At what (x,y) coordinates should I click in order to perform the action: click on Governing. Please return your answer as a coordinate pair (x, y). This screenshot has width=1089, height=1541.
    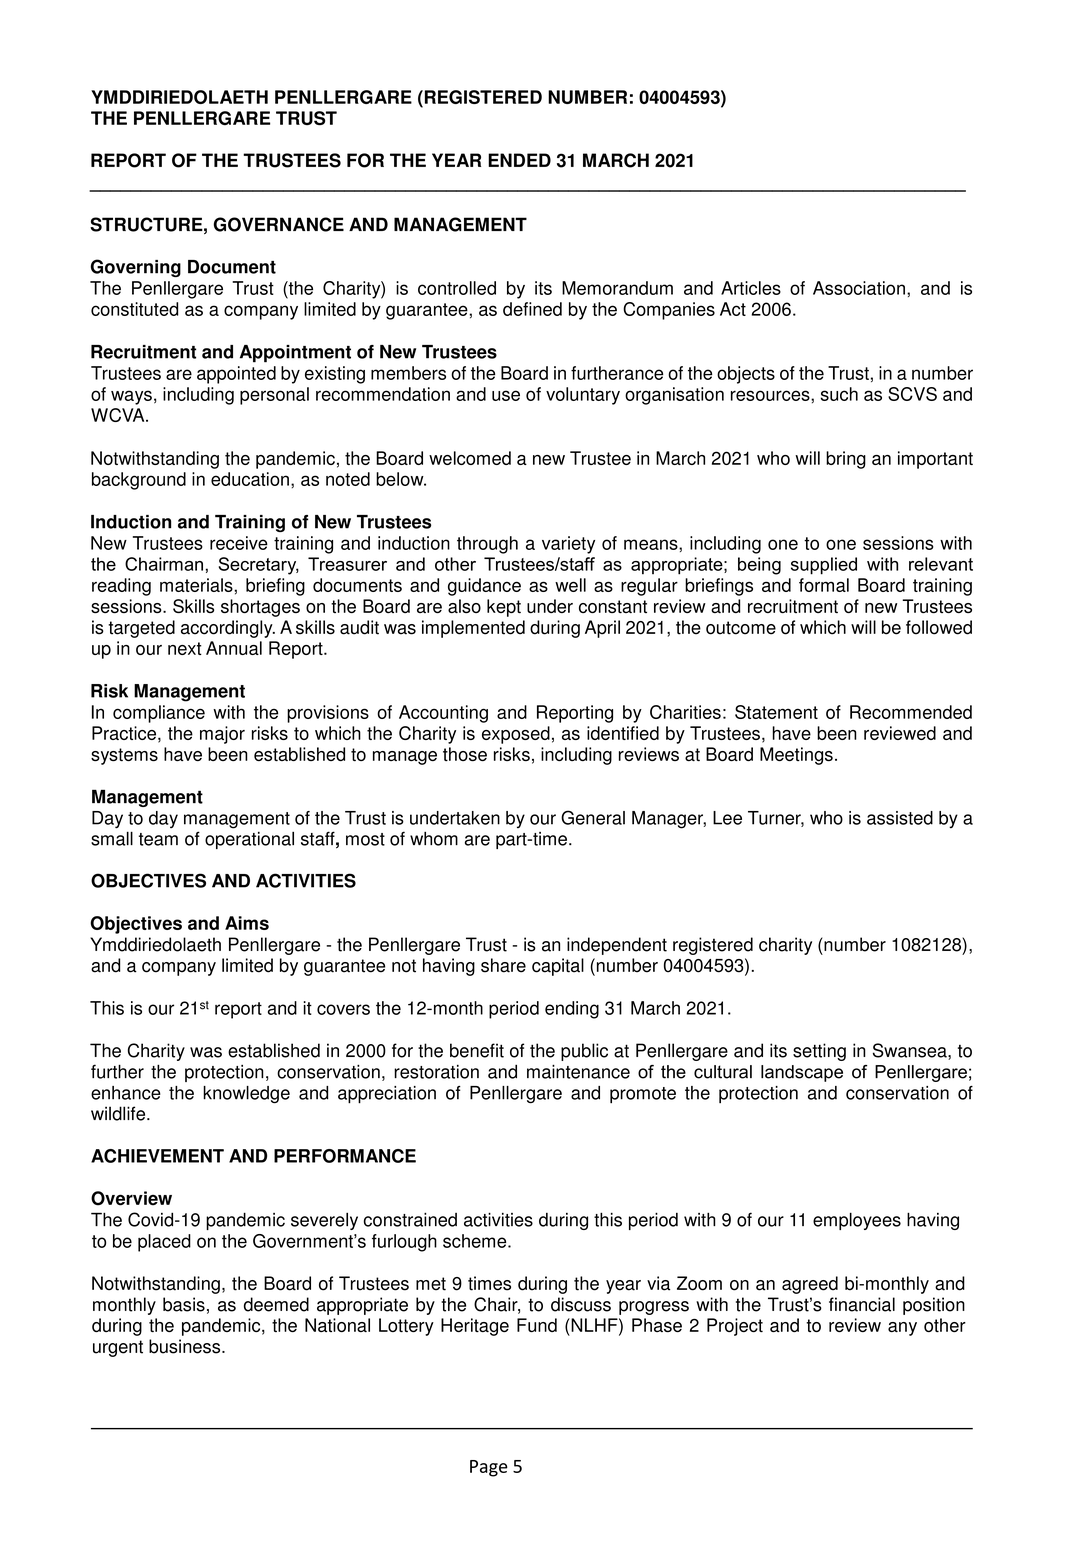
    Looking at the image, I should click on (136, 268).
